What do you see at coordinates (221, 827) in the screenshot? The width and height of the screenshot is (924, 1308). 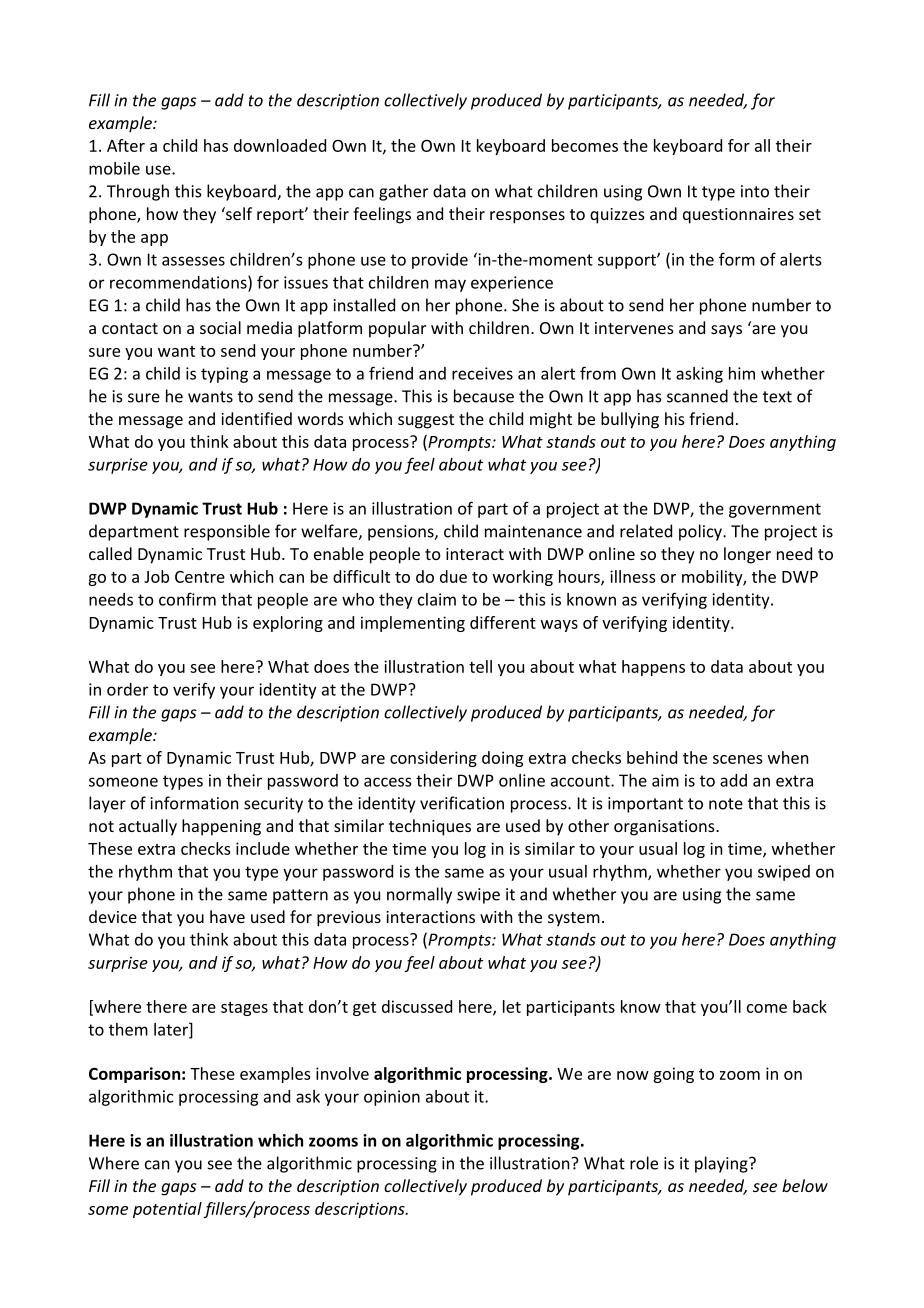 I see `happening` at bounding box center [221, 827].
